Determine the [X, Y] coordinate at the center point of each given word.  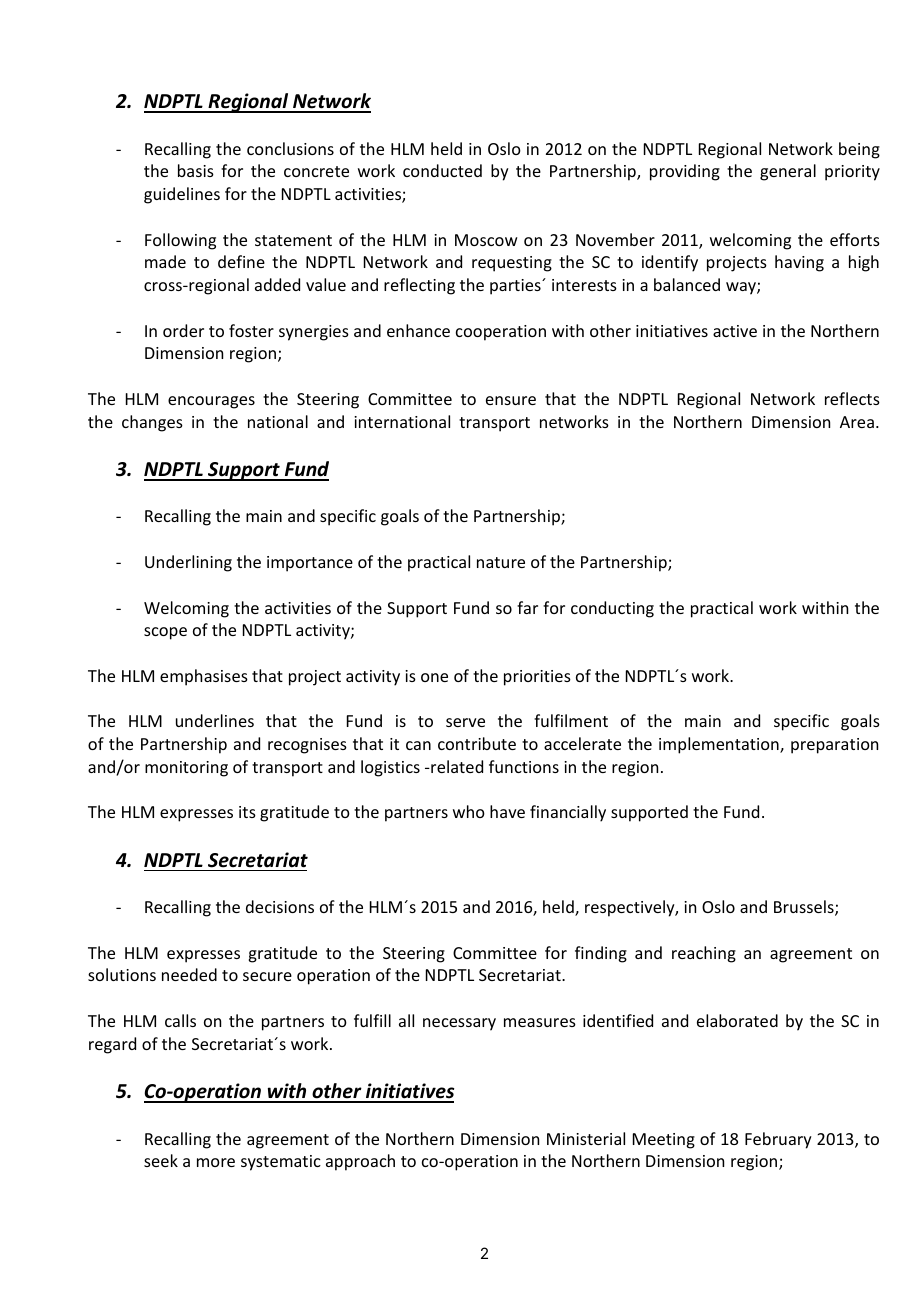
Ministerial [586, 1138]
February [778, 1140]
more [216, 1162]
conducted [442, 170]
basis [196, 170]
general [788, 172]
